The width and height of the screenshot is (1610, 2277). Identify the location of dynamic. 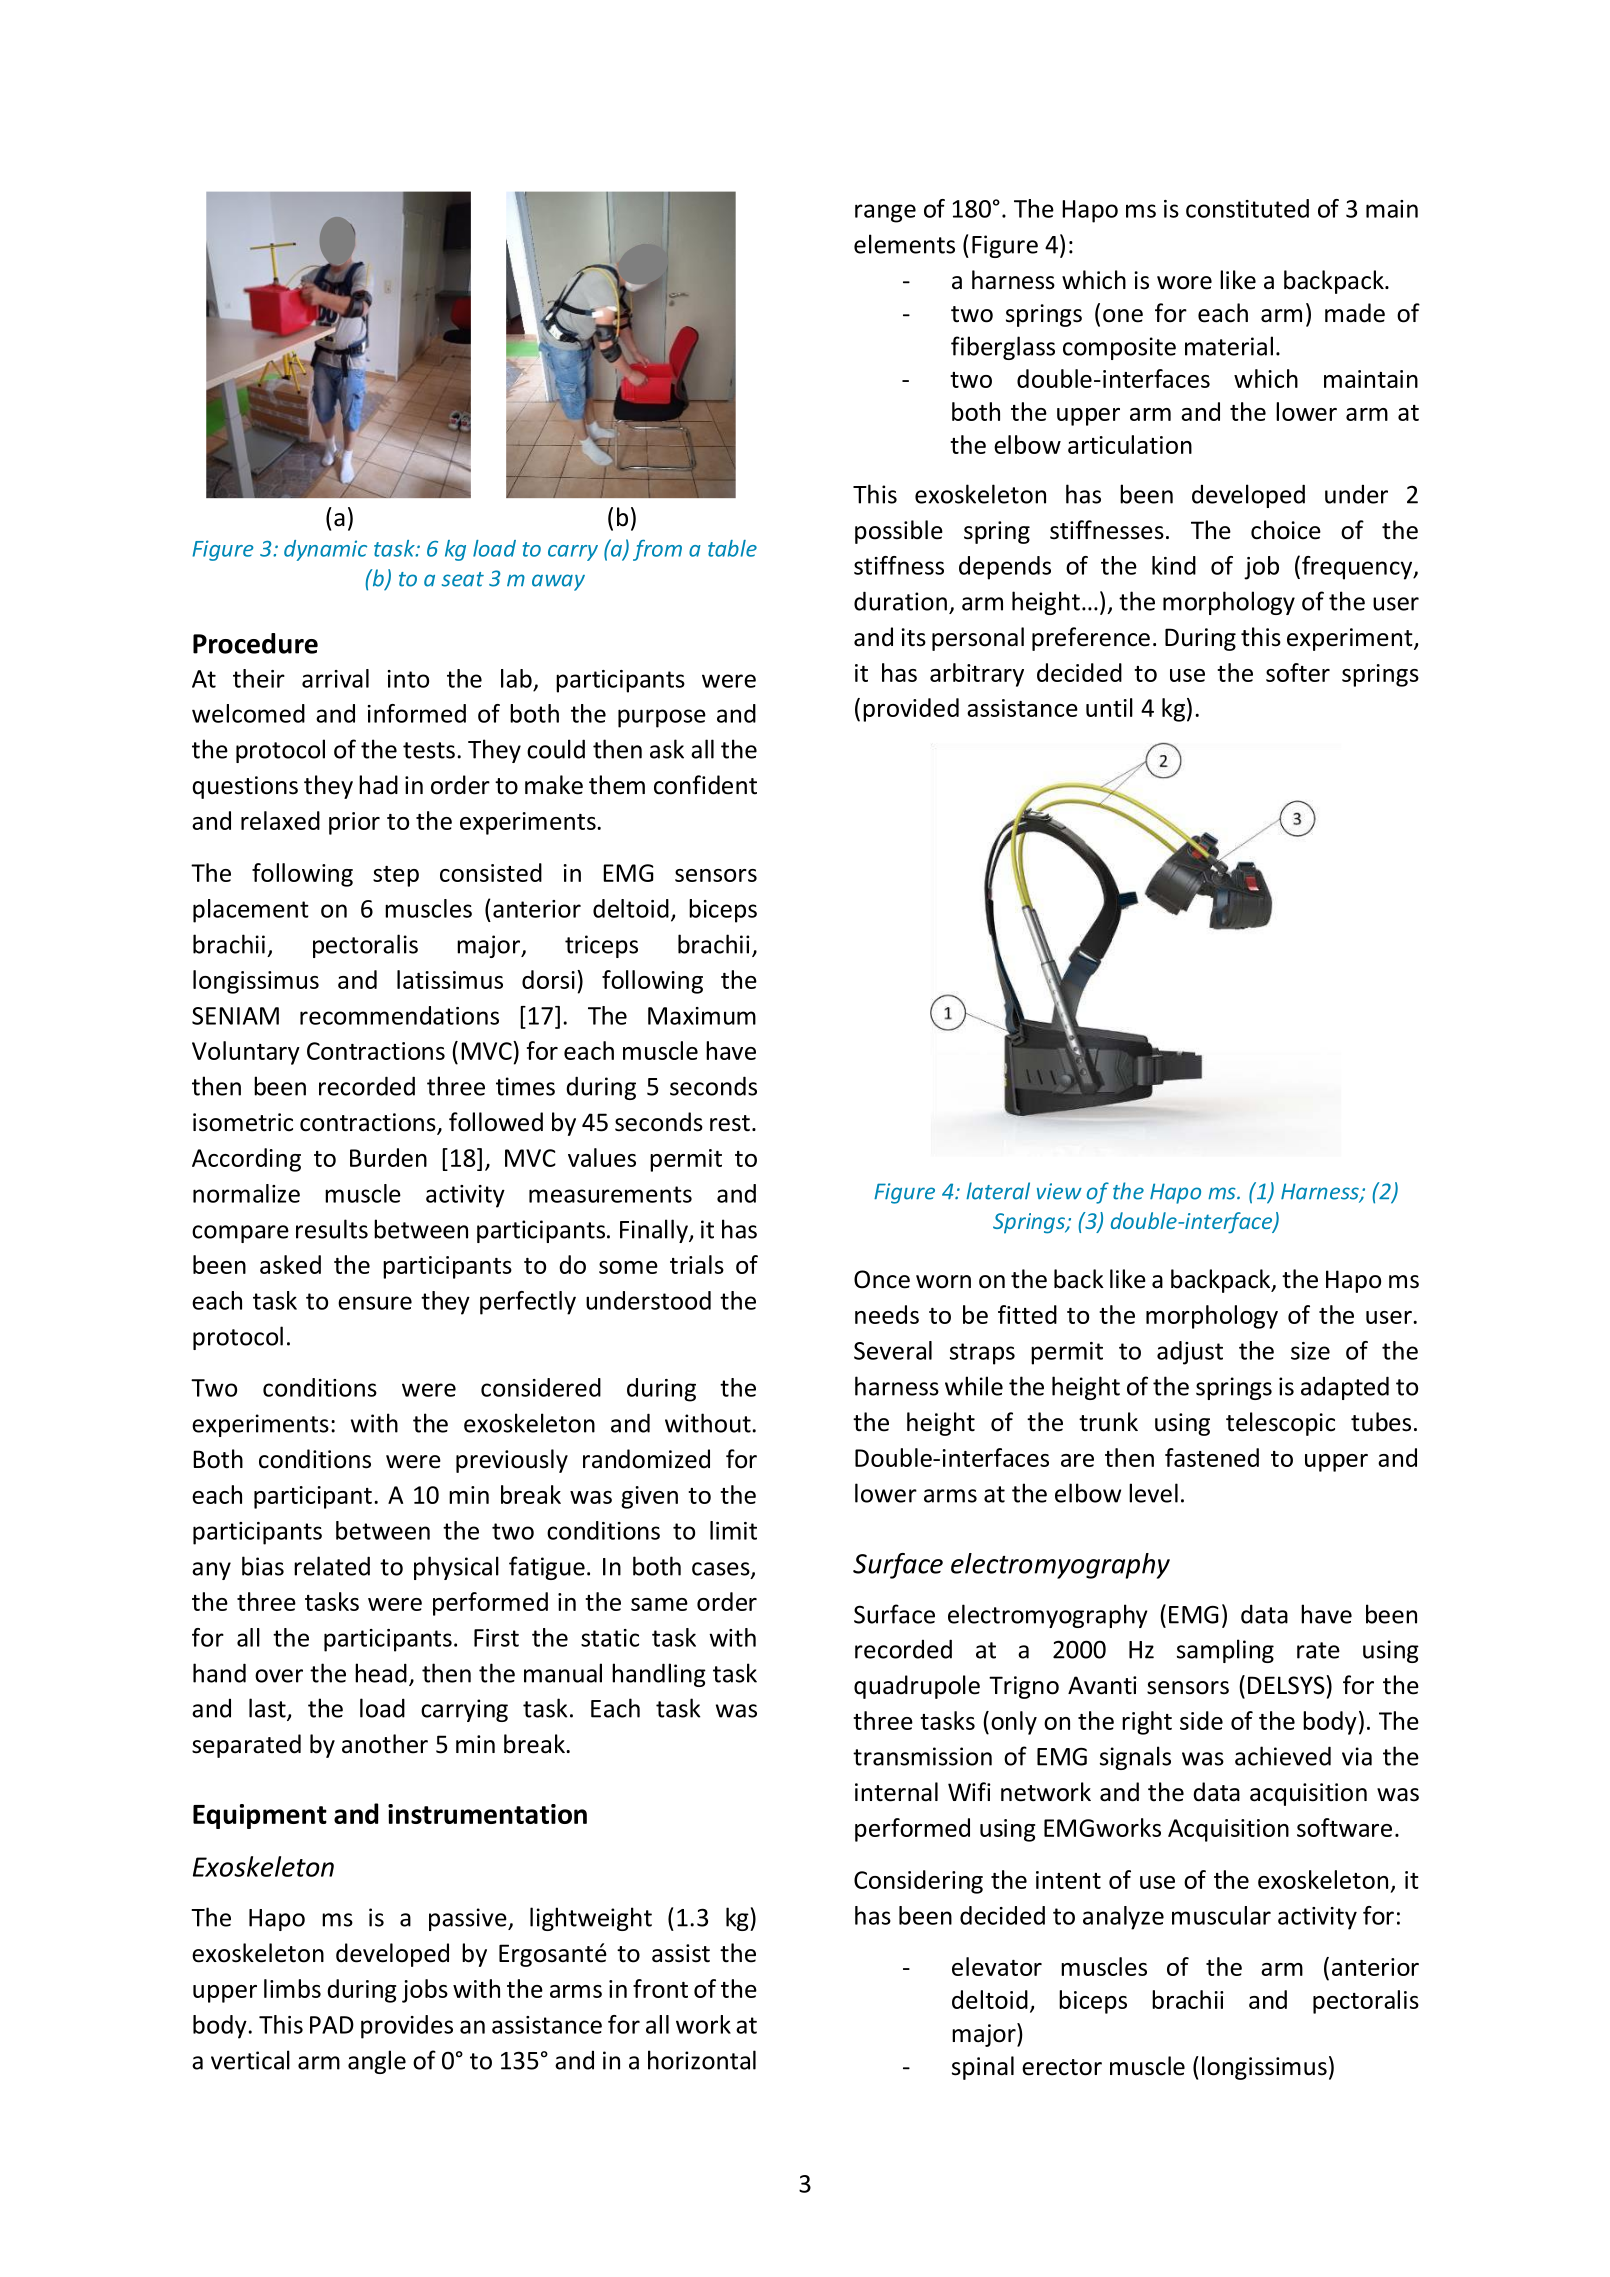
(325, 550).
